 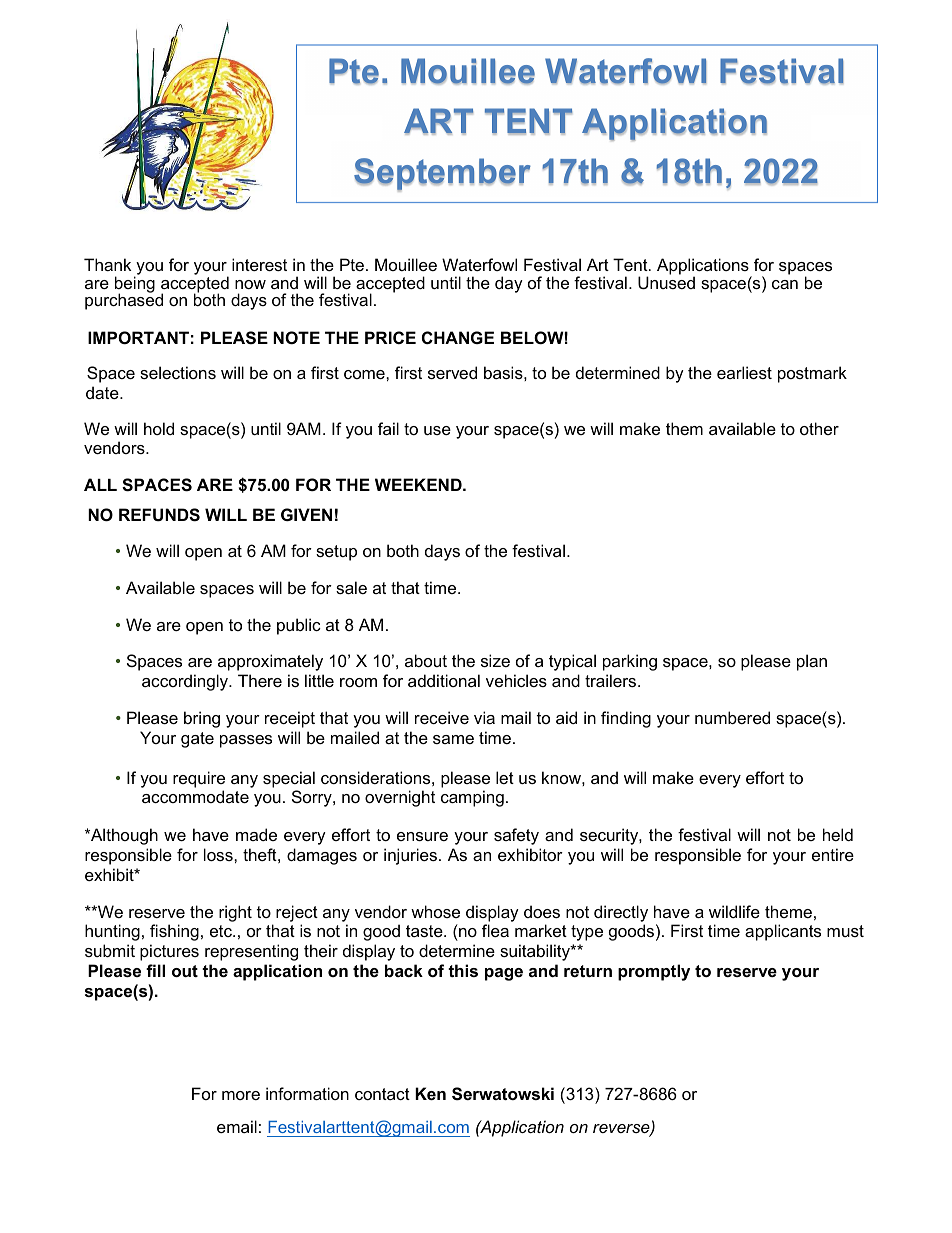 I want to click on more, so click(x=241, y=1095).
